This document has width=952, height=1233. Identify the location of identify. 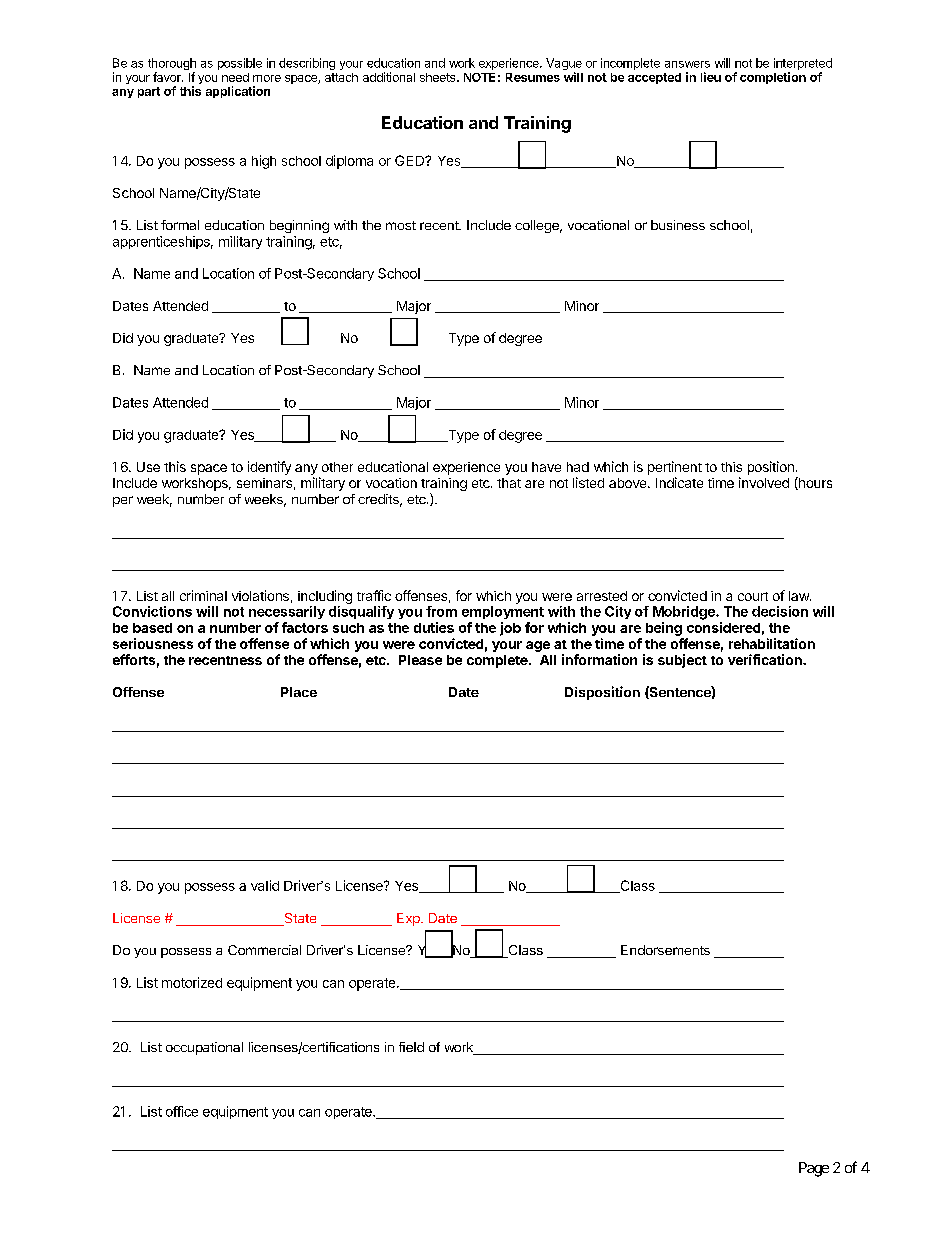
(269, 468).
